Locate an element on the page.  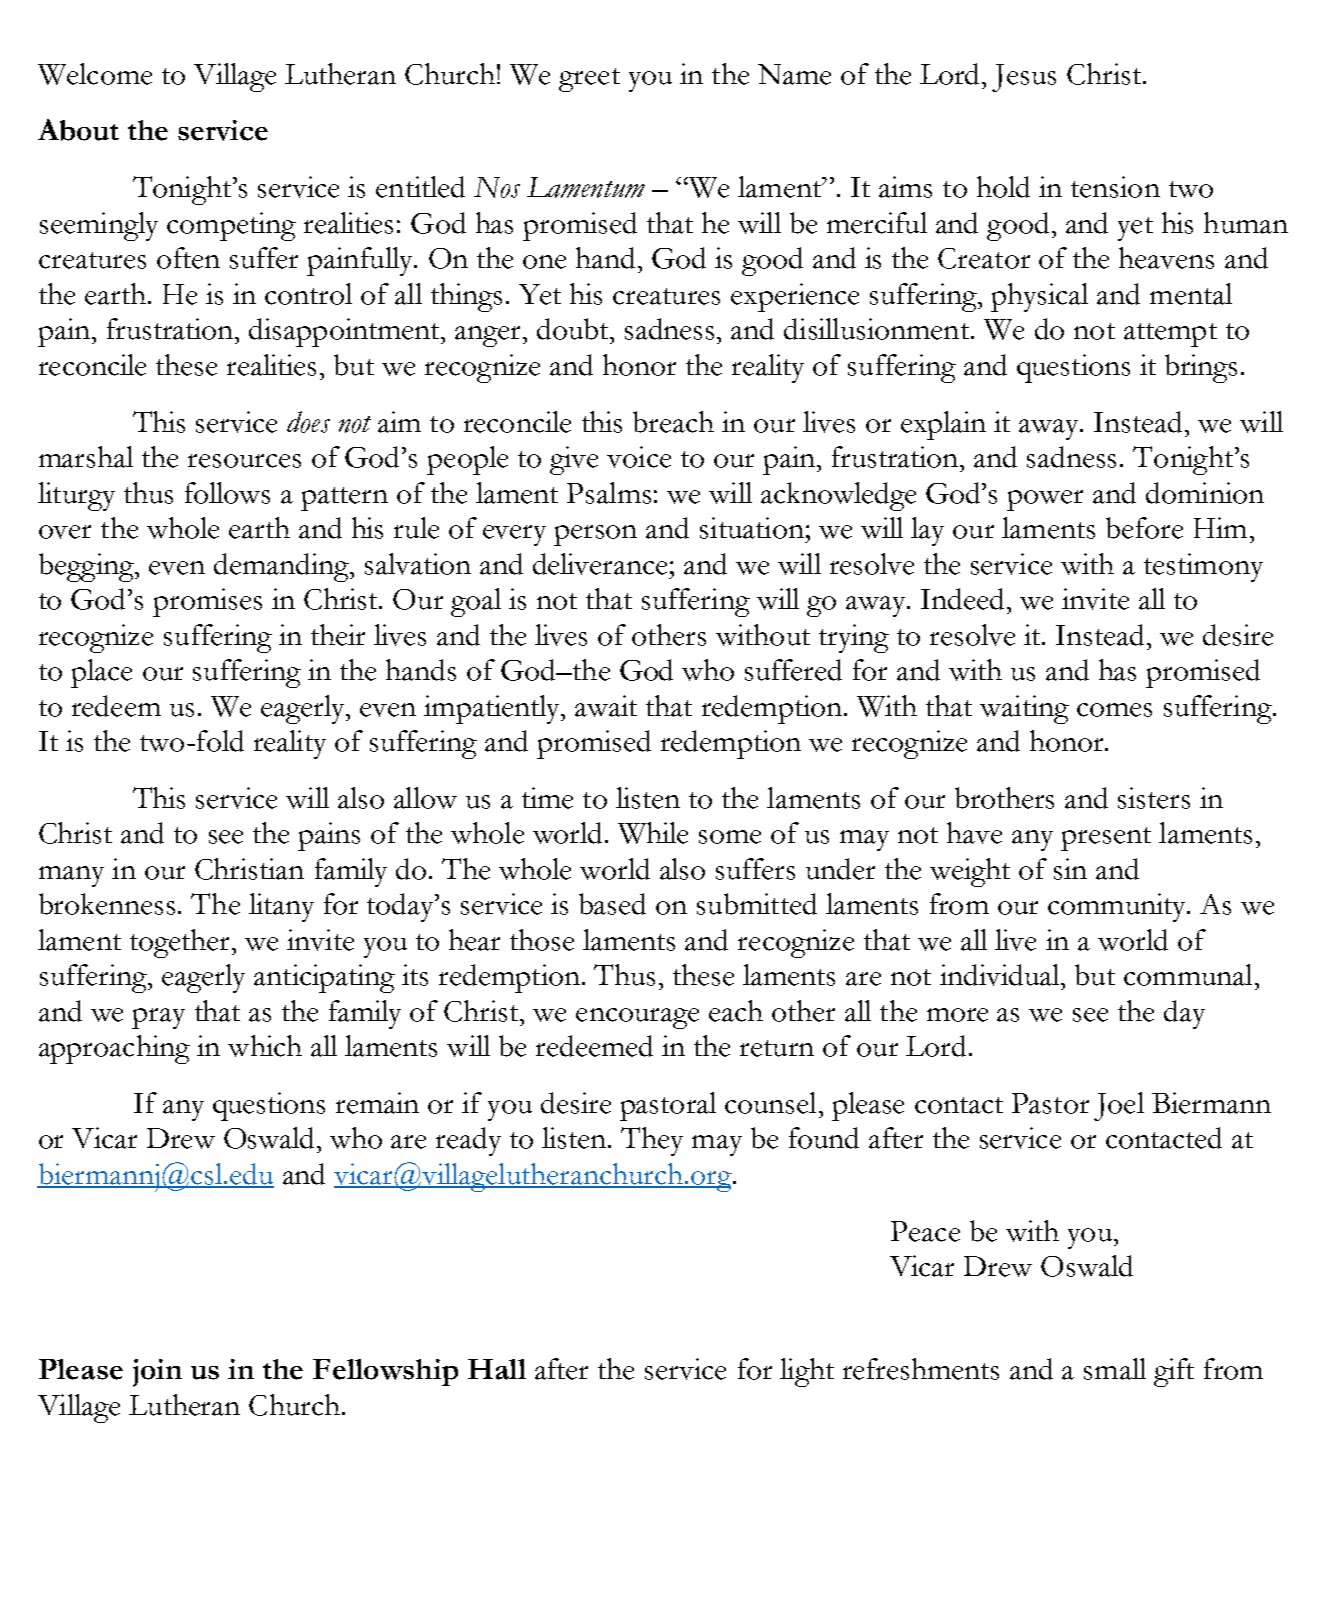
join is located at coordinates (157, 1373).
